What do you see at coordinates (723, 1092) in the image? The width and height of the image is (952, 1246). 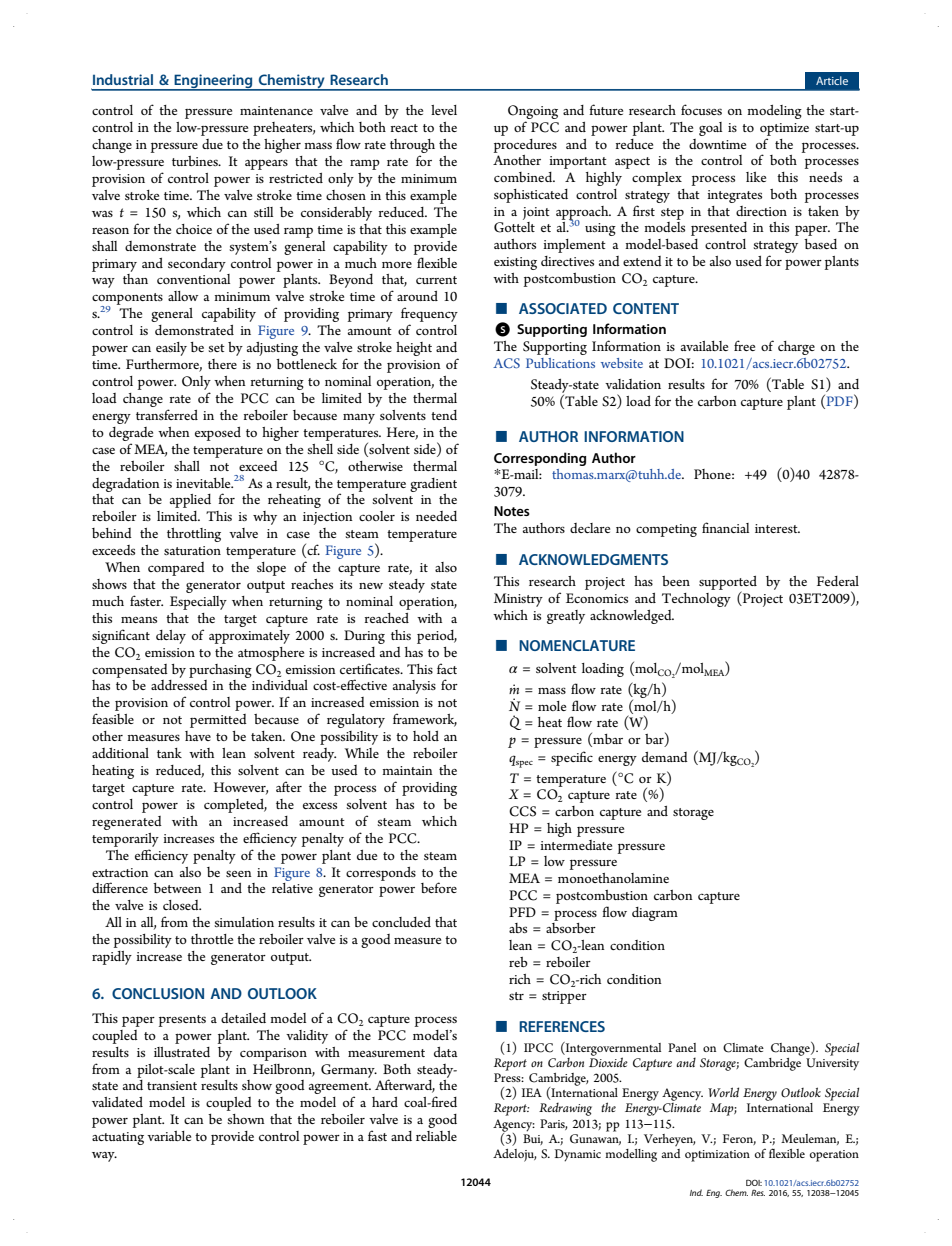 I see `World` at bounding box center [723, 1092].
